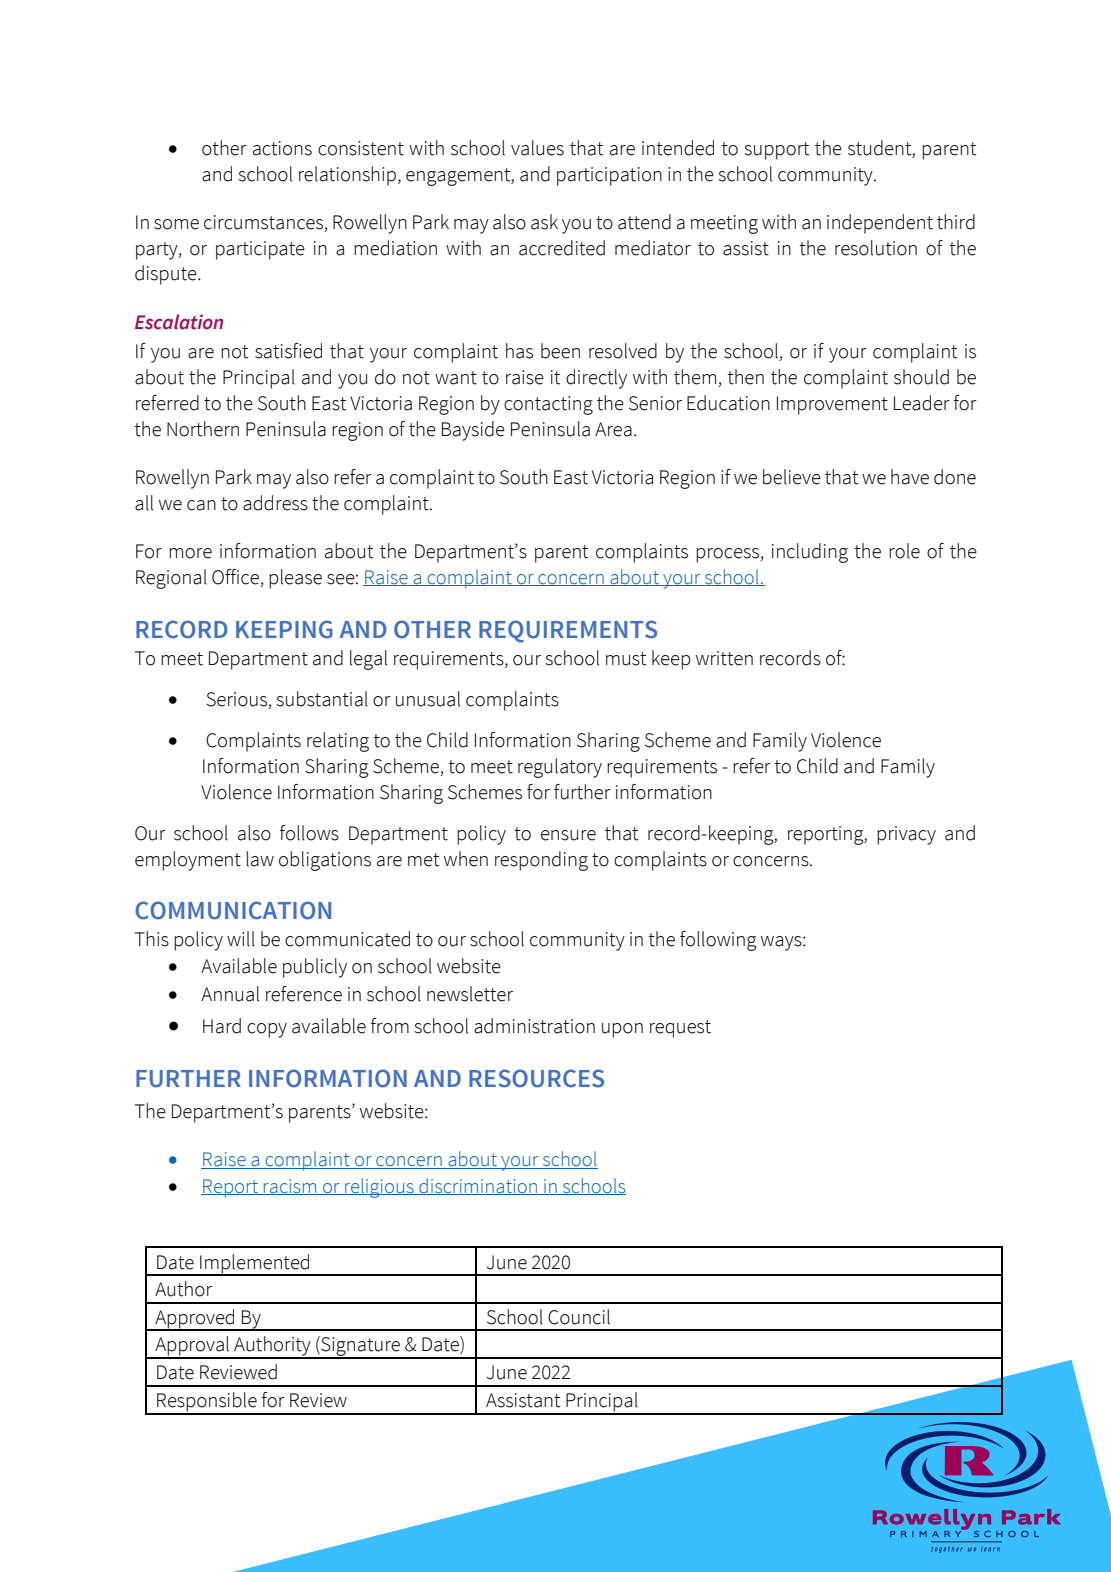  Describe the element at coordinates (282, 148) in the screenshot. I see `actions` at that location.
